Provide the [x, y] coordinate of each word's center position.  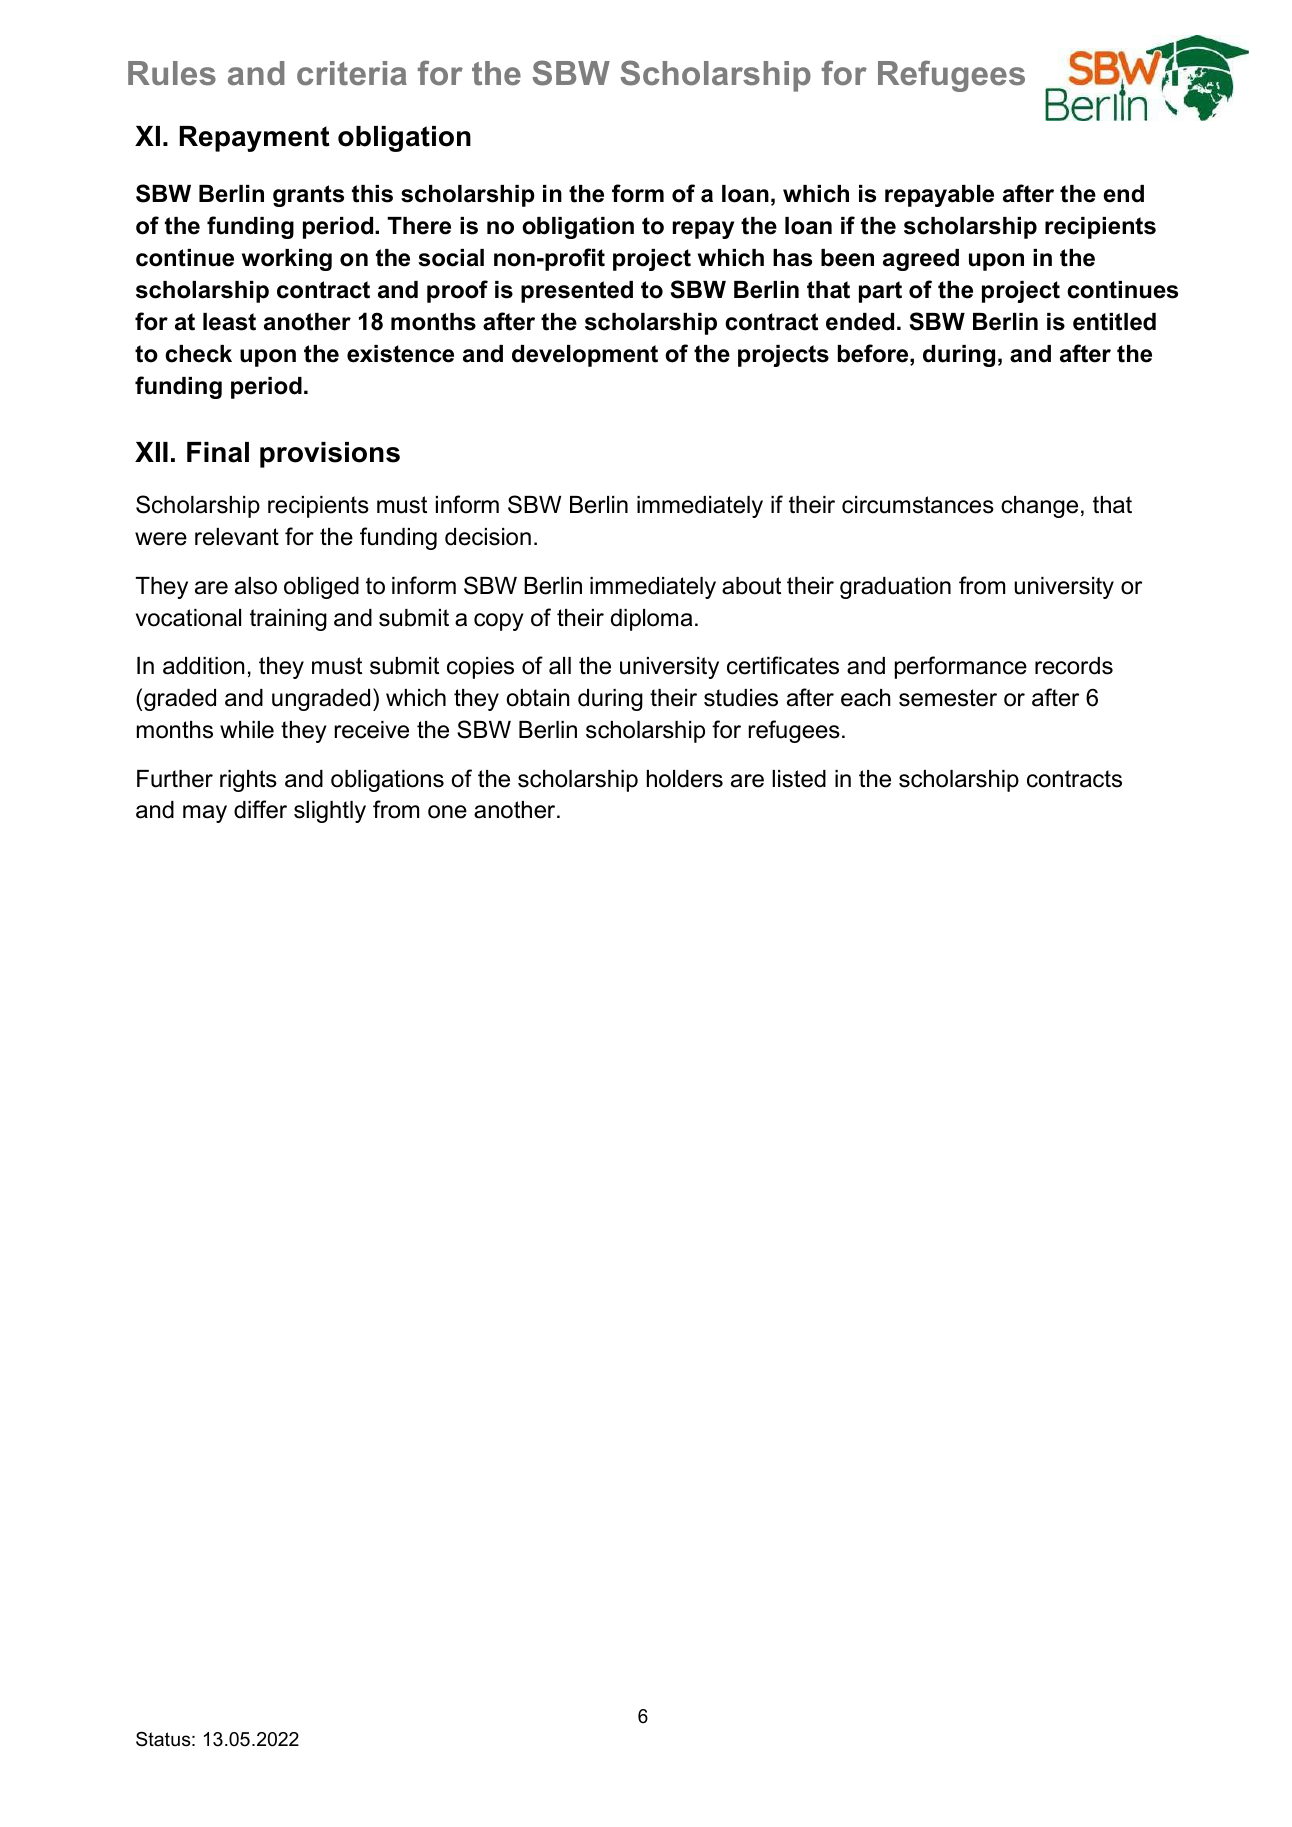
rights [248, 781]
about [751, 586]
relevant [237, 537]
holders [685, 779]
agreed [921, 260]
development [585, 356]
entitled [1114, 322]
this [372, 194]
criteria [352, 73]
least [229, 322]
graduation [895, 588]
